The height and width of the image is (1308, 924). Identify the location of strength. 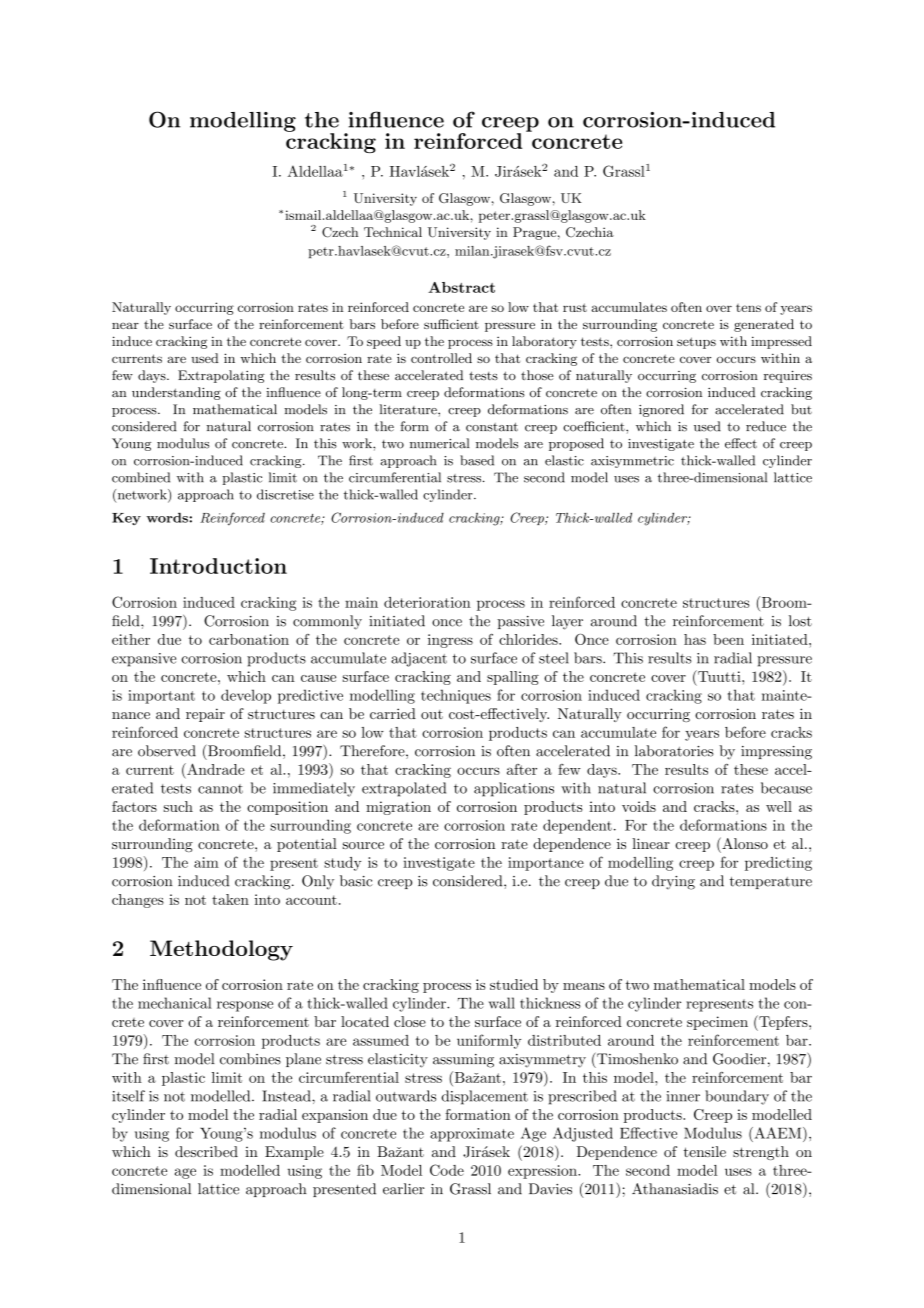
(761, 1153).
